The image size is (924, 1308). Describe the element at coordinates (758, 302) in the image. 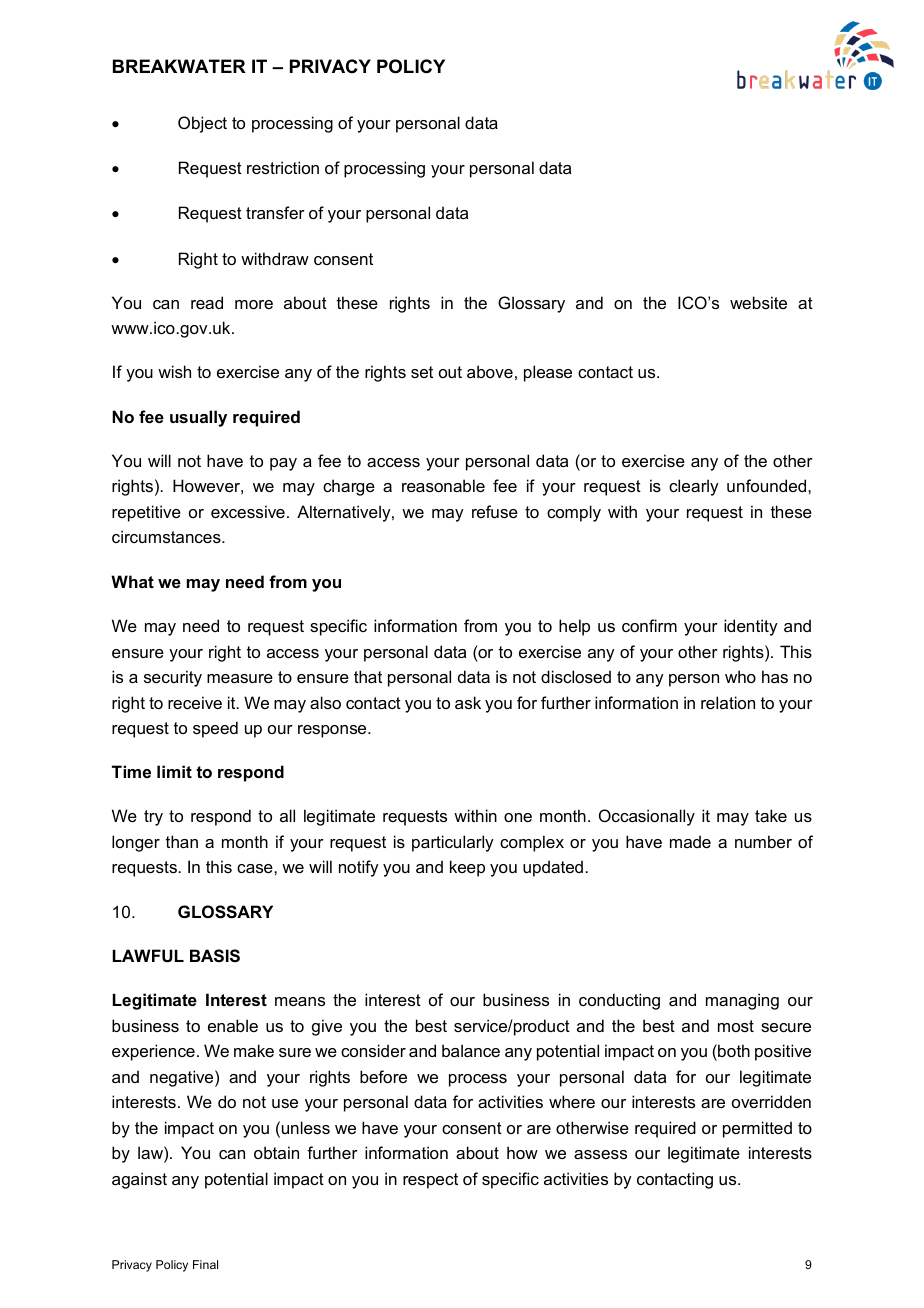

I see `website` at that location.
